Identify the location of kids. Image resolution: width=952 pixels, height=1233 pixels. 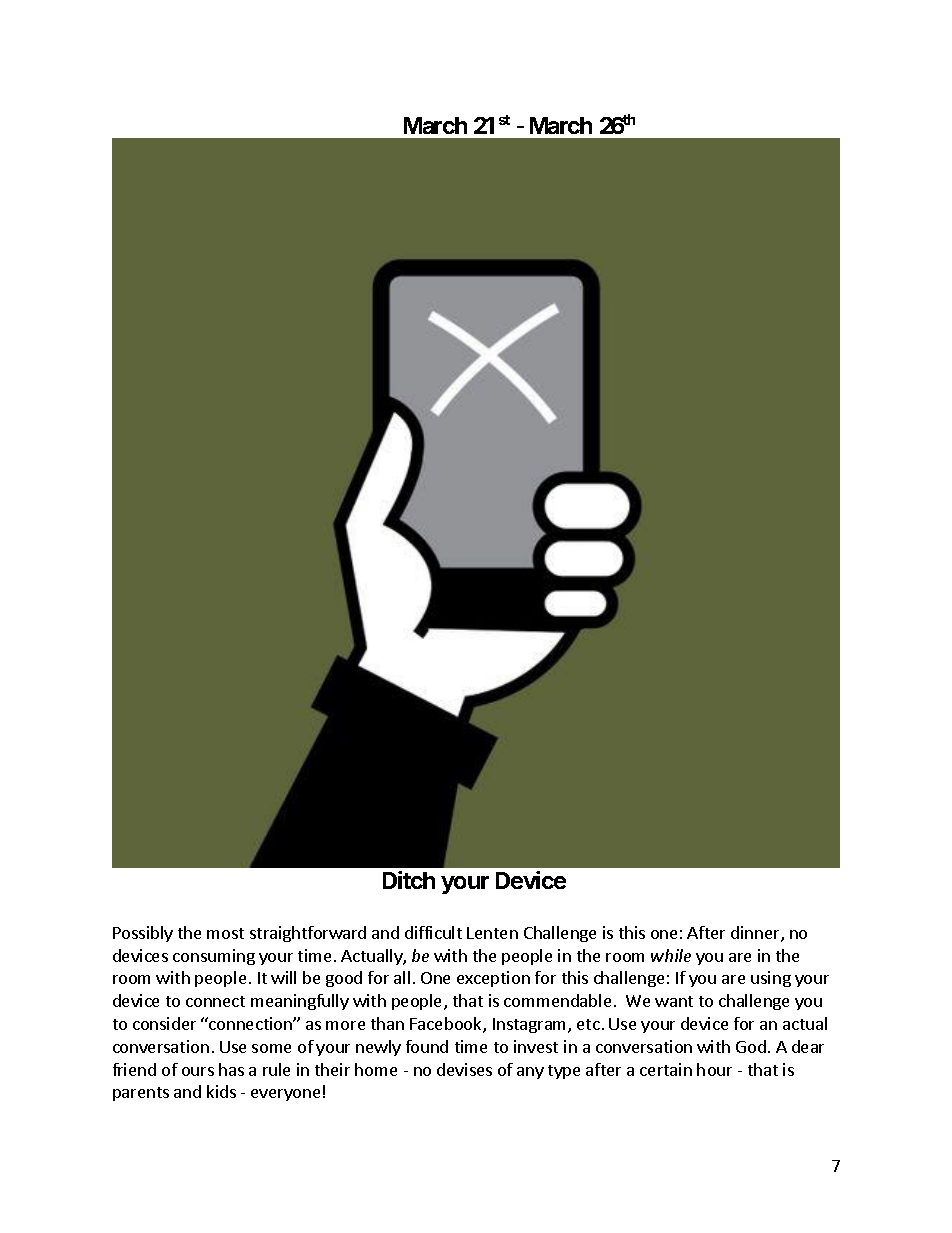
(221, 1091).
